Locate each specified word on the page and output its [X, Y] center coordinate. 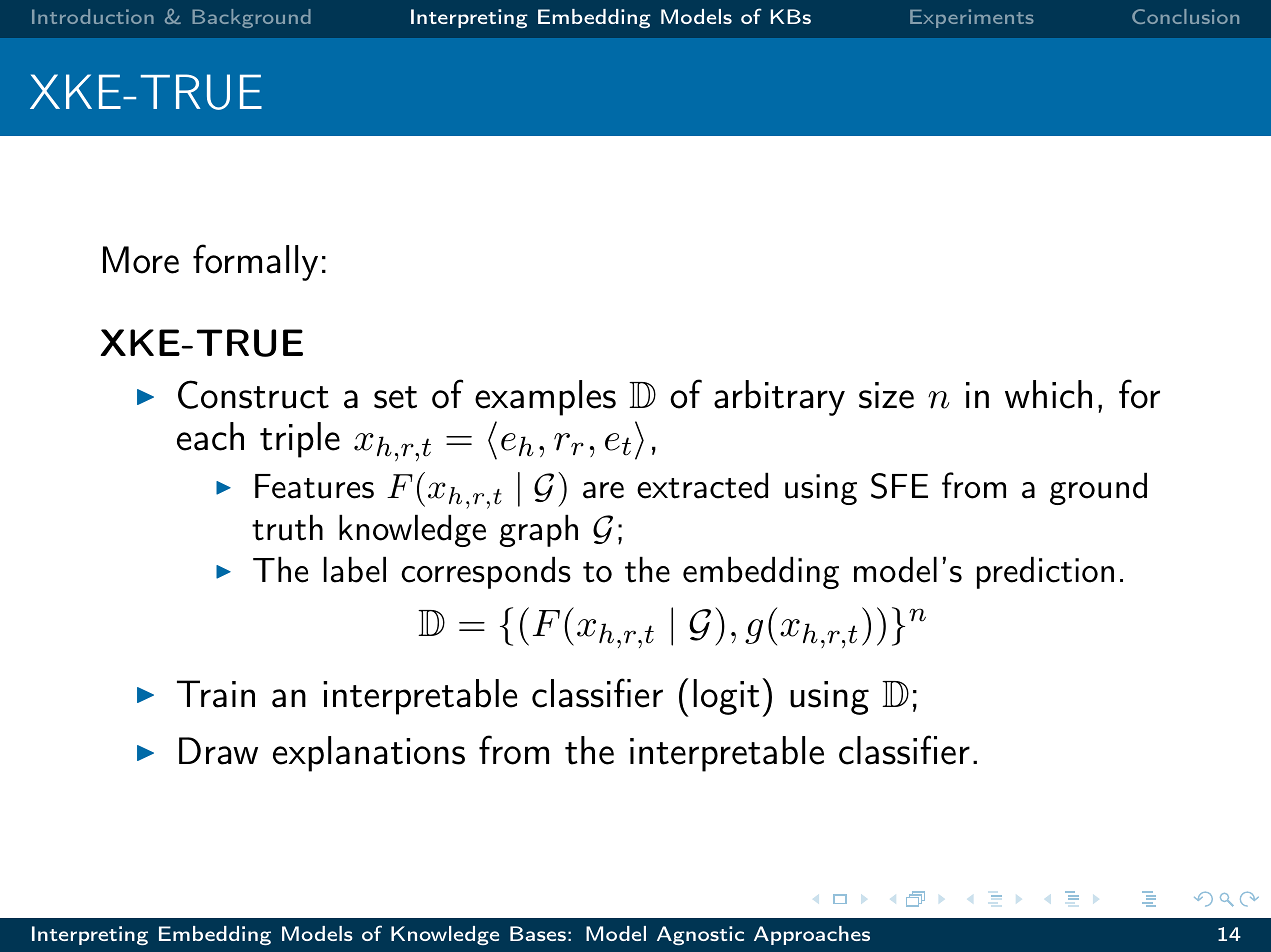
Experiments [972, 18]
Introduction [93, 16]
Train [216, 694]
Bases [538, 933]
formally [255, 262]
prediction [1045, 572]
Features [314, 486]
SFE [899, 486]
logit [726, 697]
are [603, 490]
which [1048, 394]
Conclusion [1185, 16]
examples [545, 398]
